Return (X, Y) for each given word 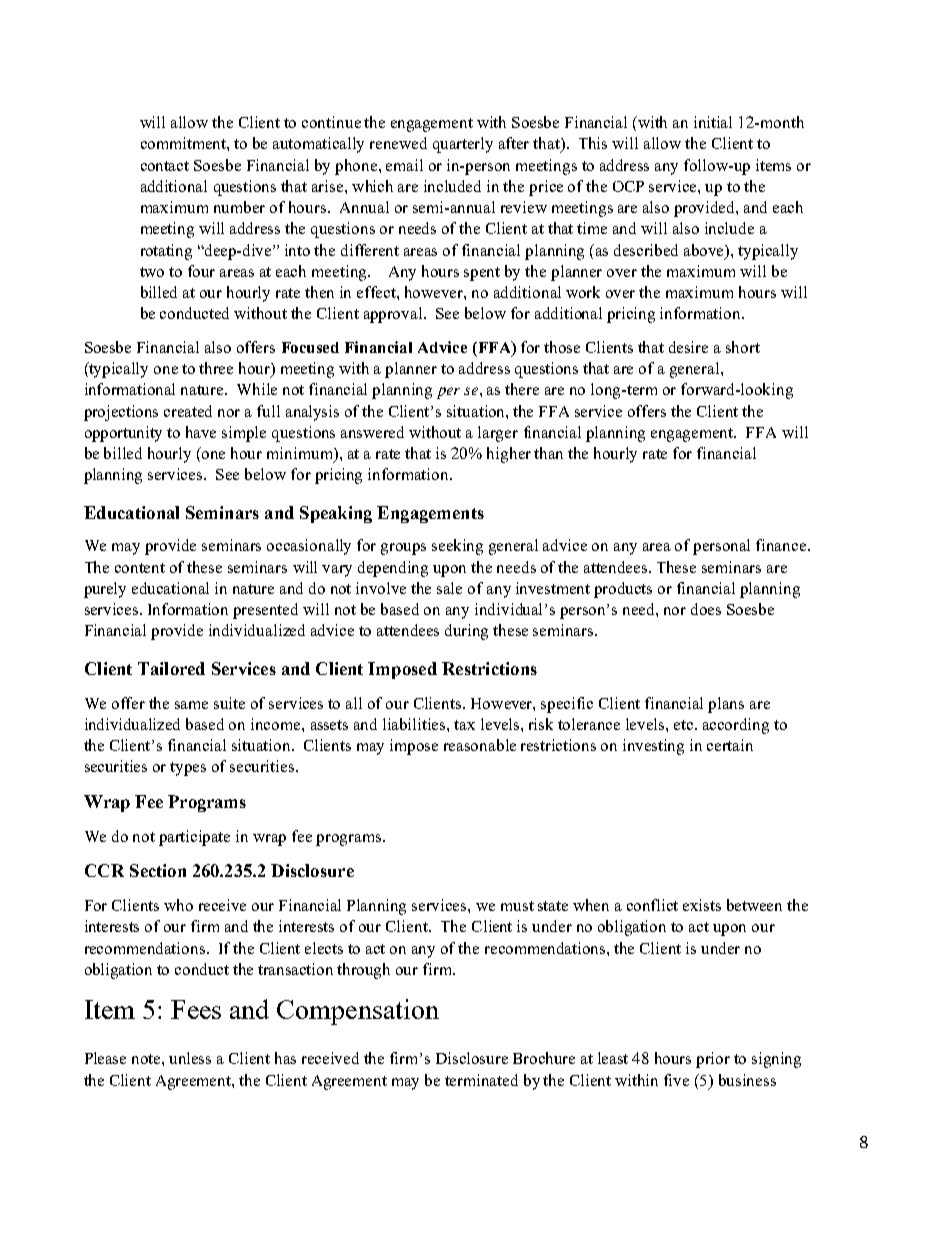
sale (449, 588)
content (140, 568)
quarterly (463, 145)
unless (190, 1058)
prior (713, 1060)
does (706, 609)
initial (713, 122)
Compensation (358, 1012)
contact (165, 166)
